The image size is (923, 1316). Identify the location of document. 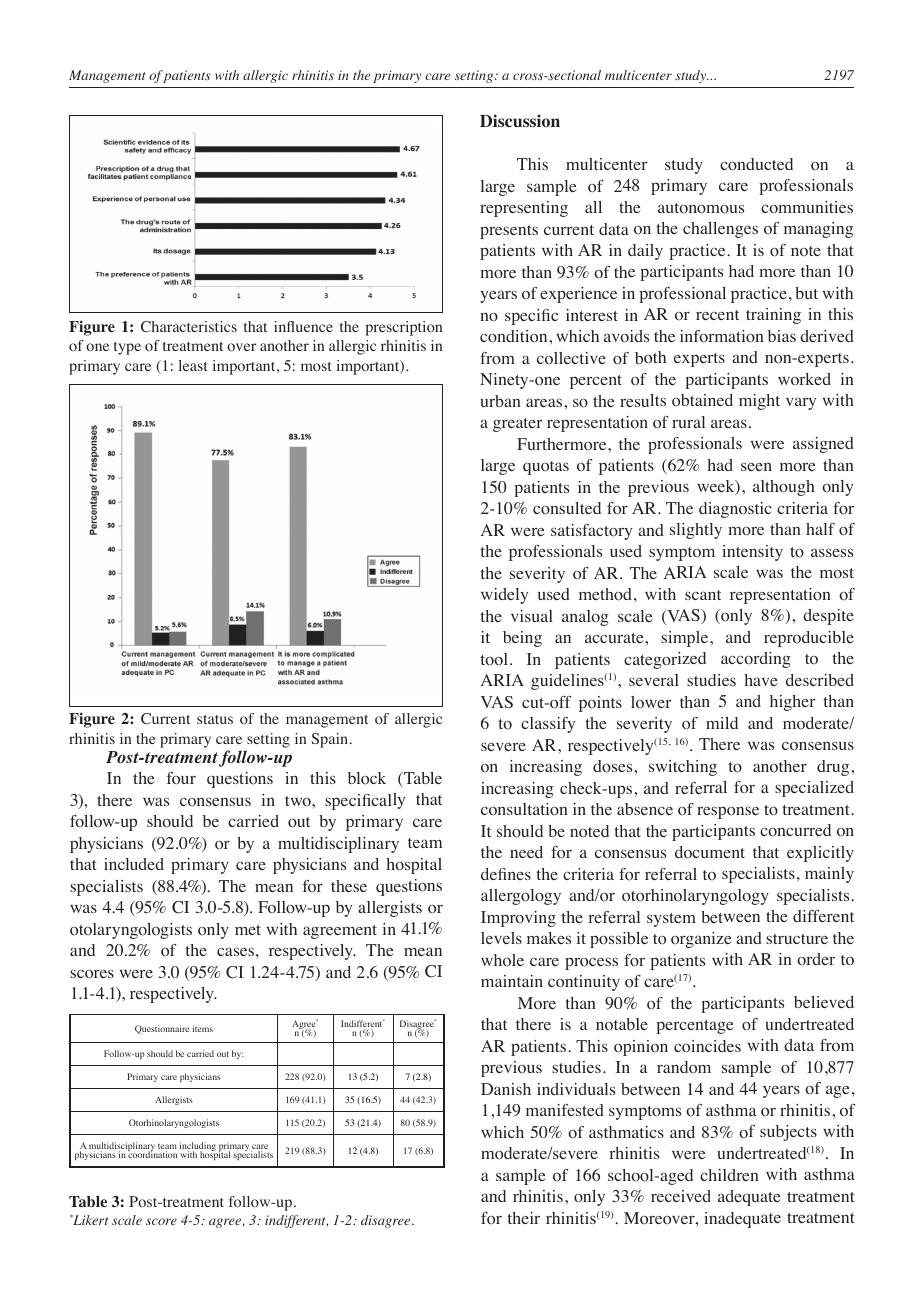
(710, 852).
